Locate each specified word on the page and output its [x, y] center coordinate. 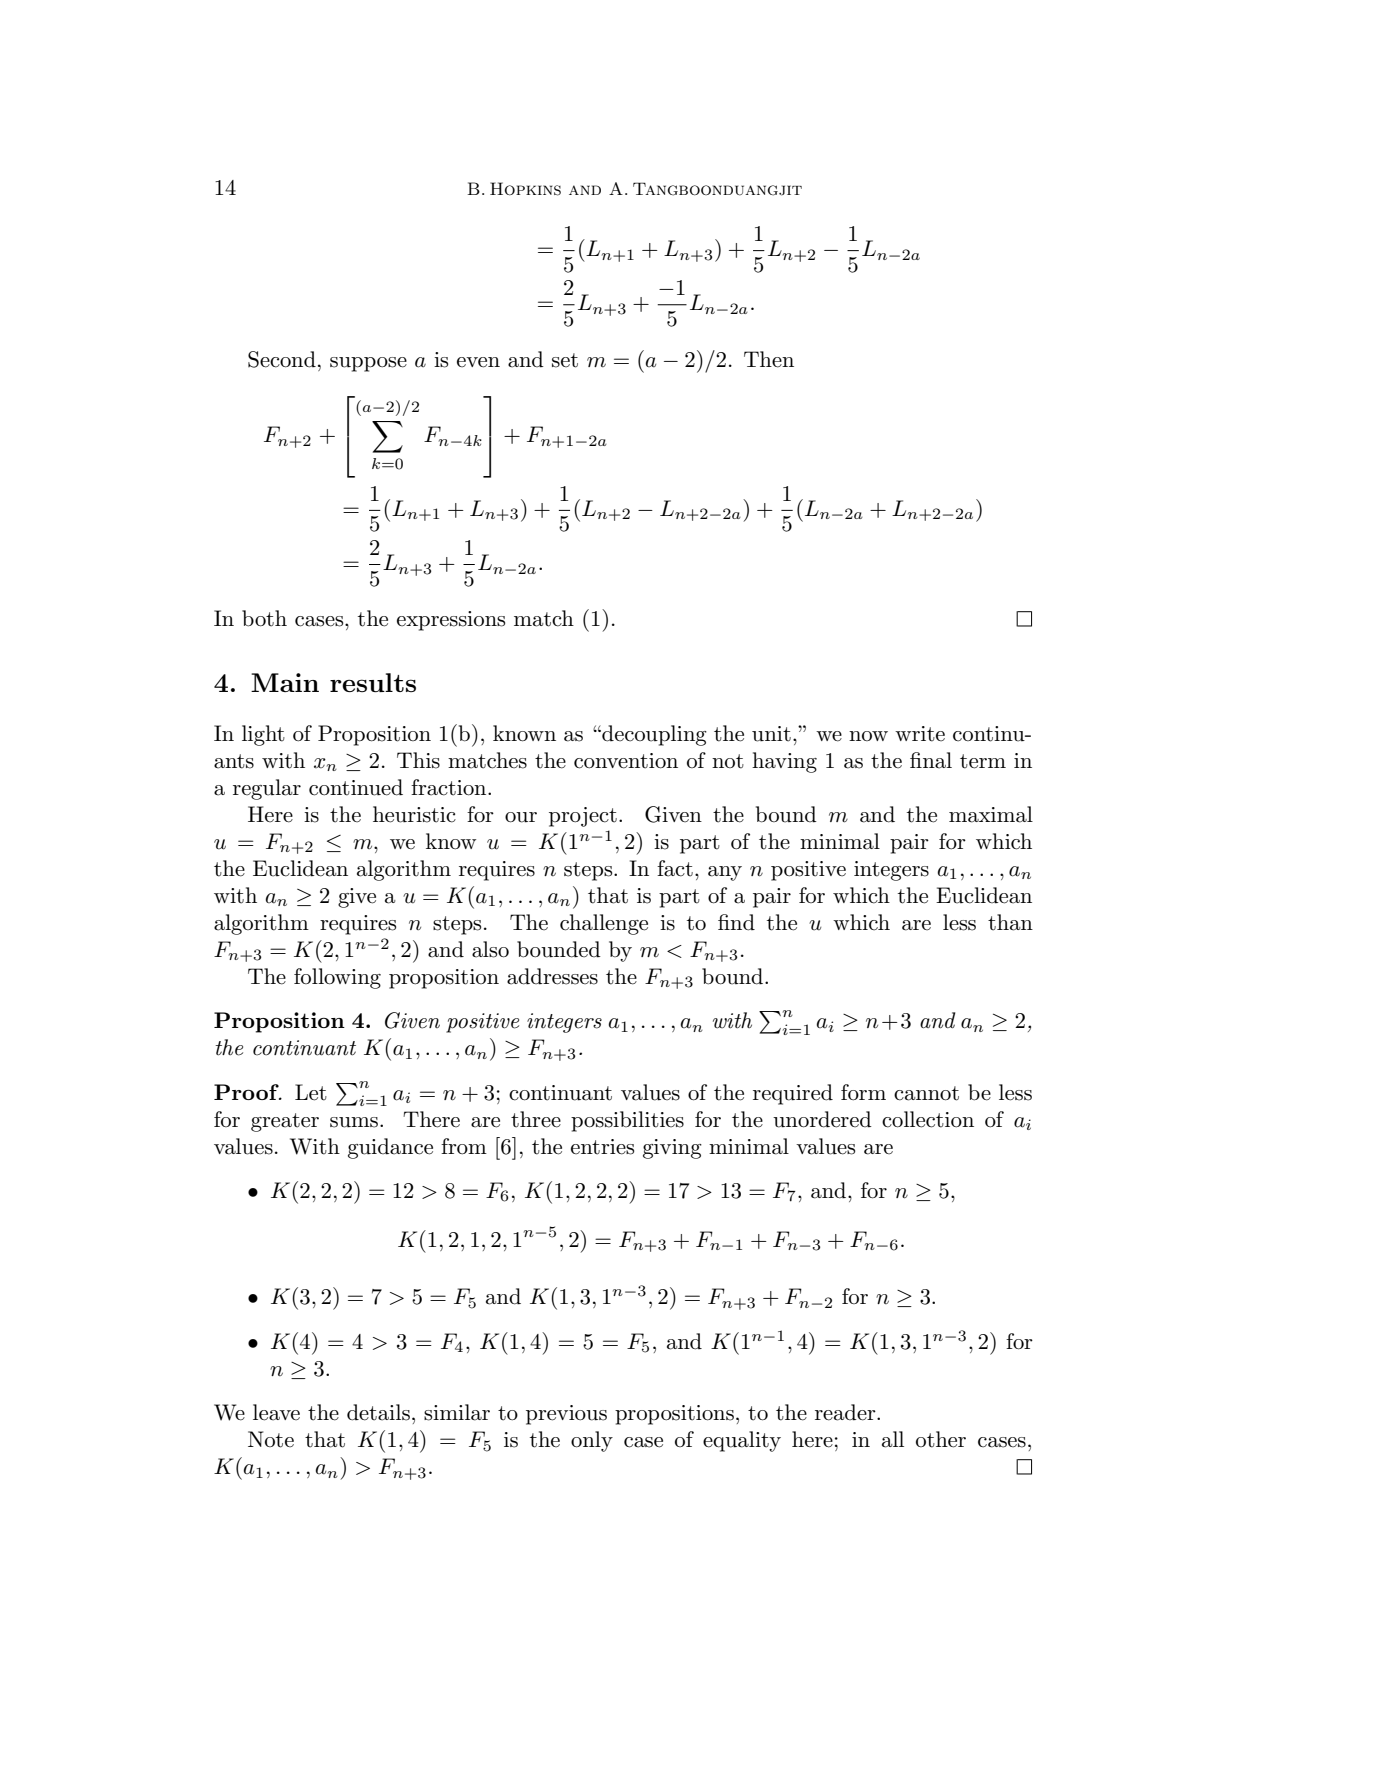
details [378, 1412]
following [337, 978]
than [1010, 922]
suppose [368, 364]
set [565, 360]
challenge [604, 924]
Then [769, 359]
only [592, 1441]
